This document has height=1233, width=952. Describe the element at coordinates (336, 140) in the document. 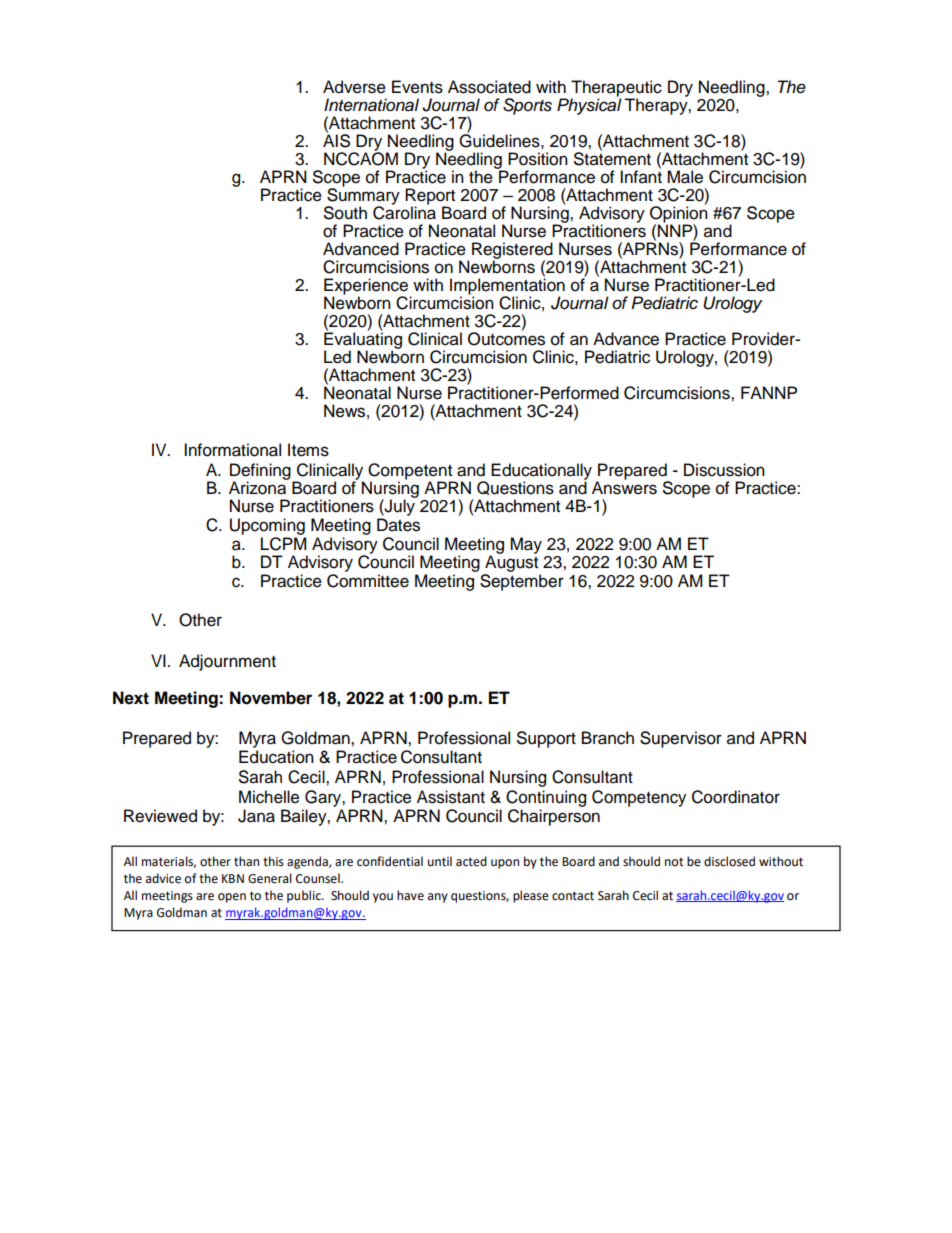

I see `AIS` at that location.
